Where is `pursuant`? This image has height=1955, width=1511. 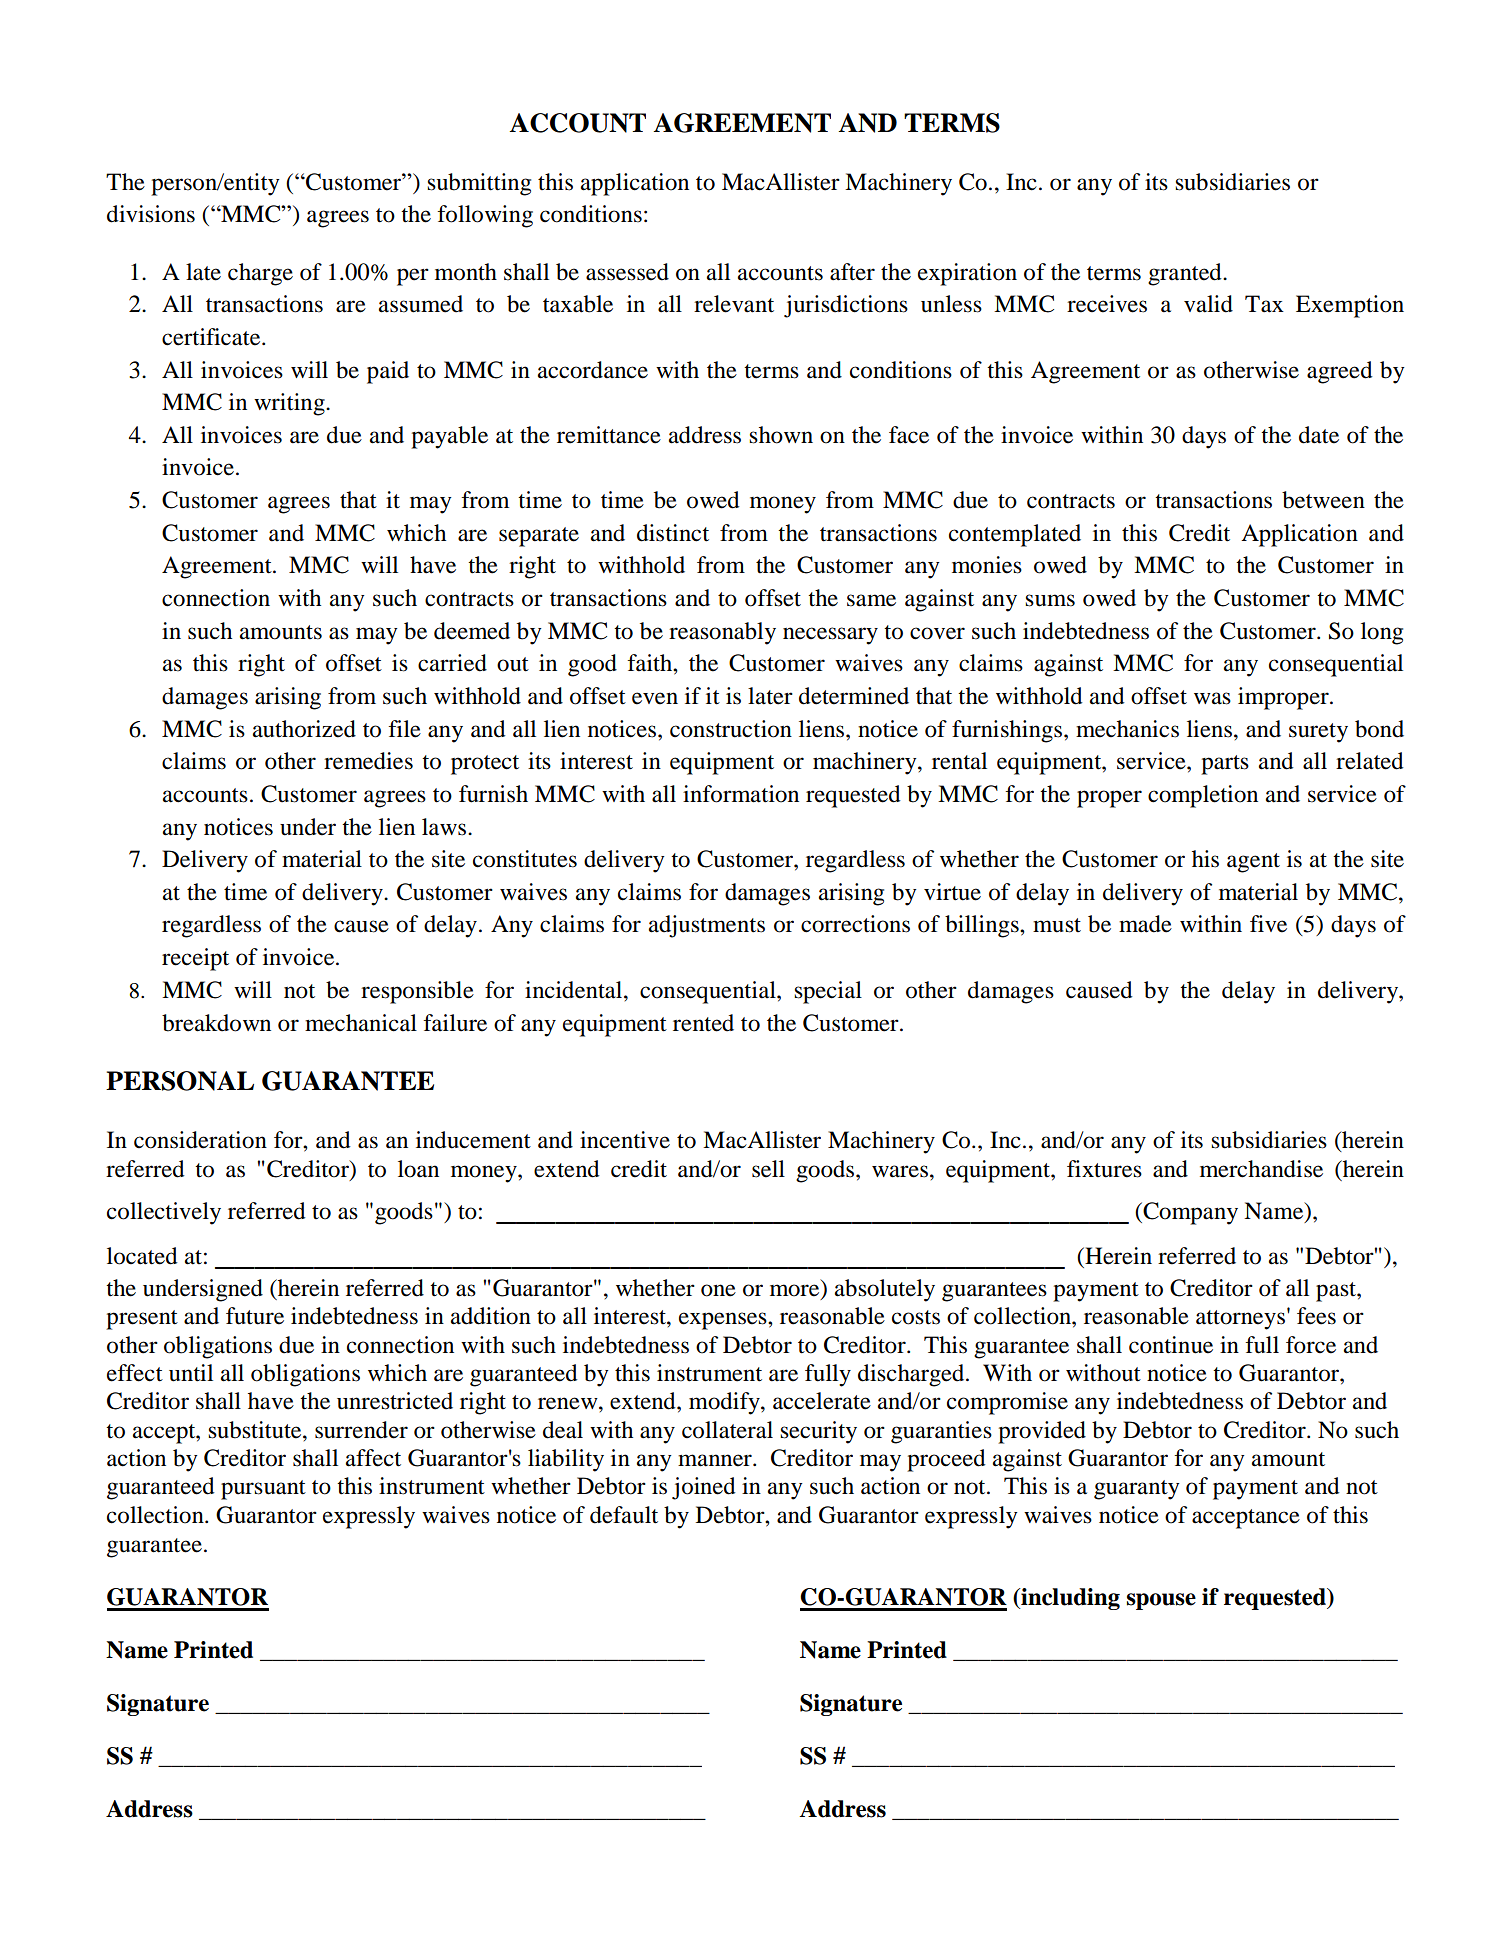
pursuant is located at coordinates (263, 1490).
